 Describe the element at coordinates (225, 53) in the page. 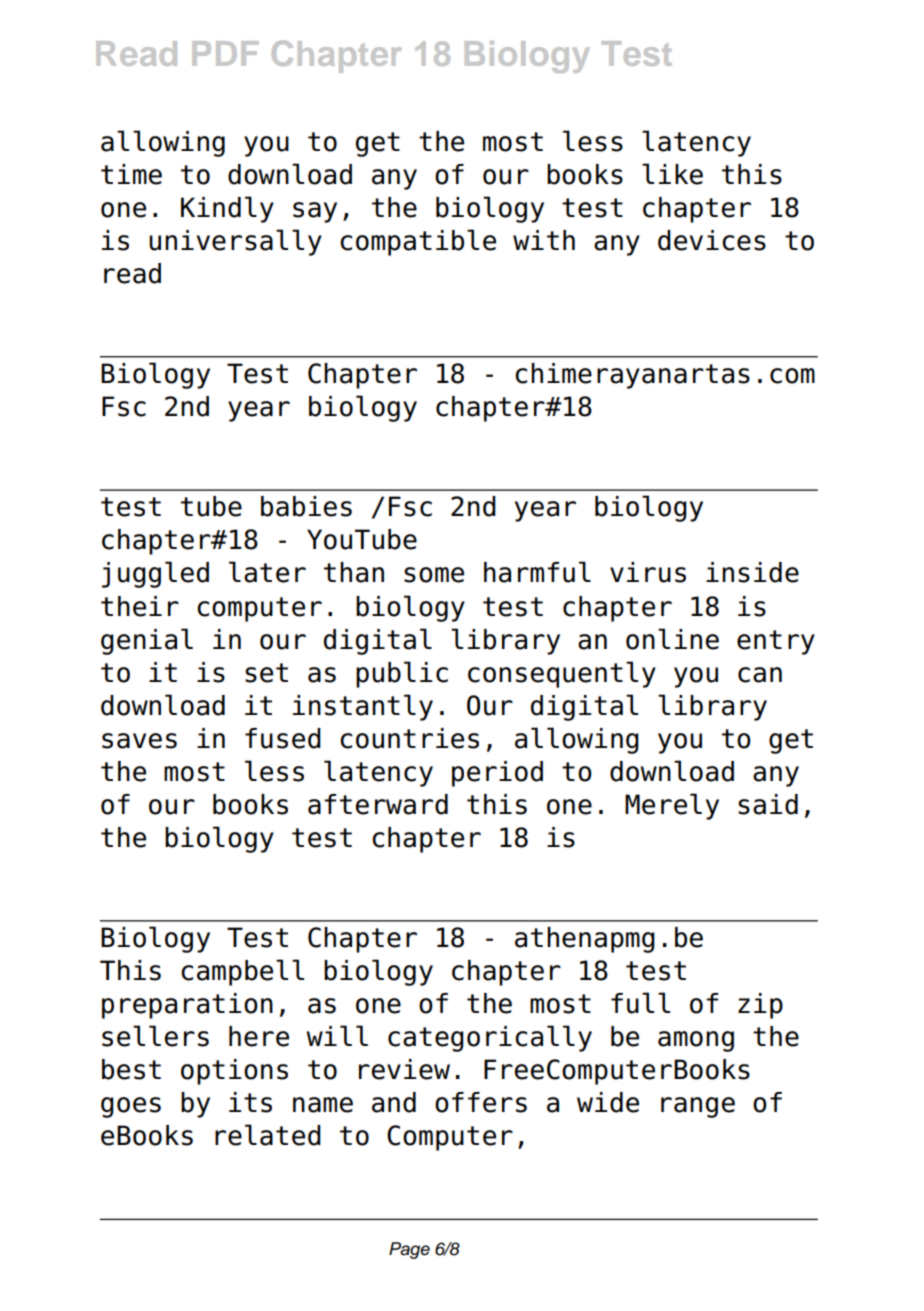

I see `PDF` at that location.
